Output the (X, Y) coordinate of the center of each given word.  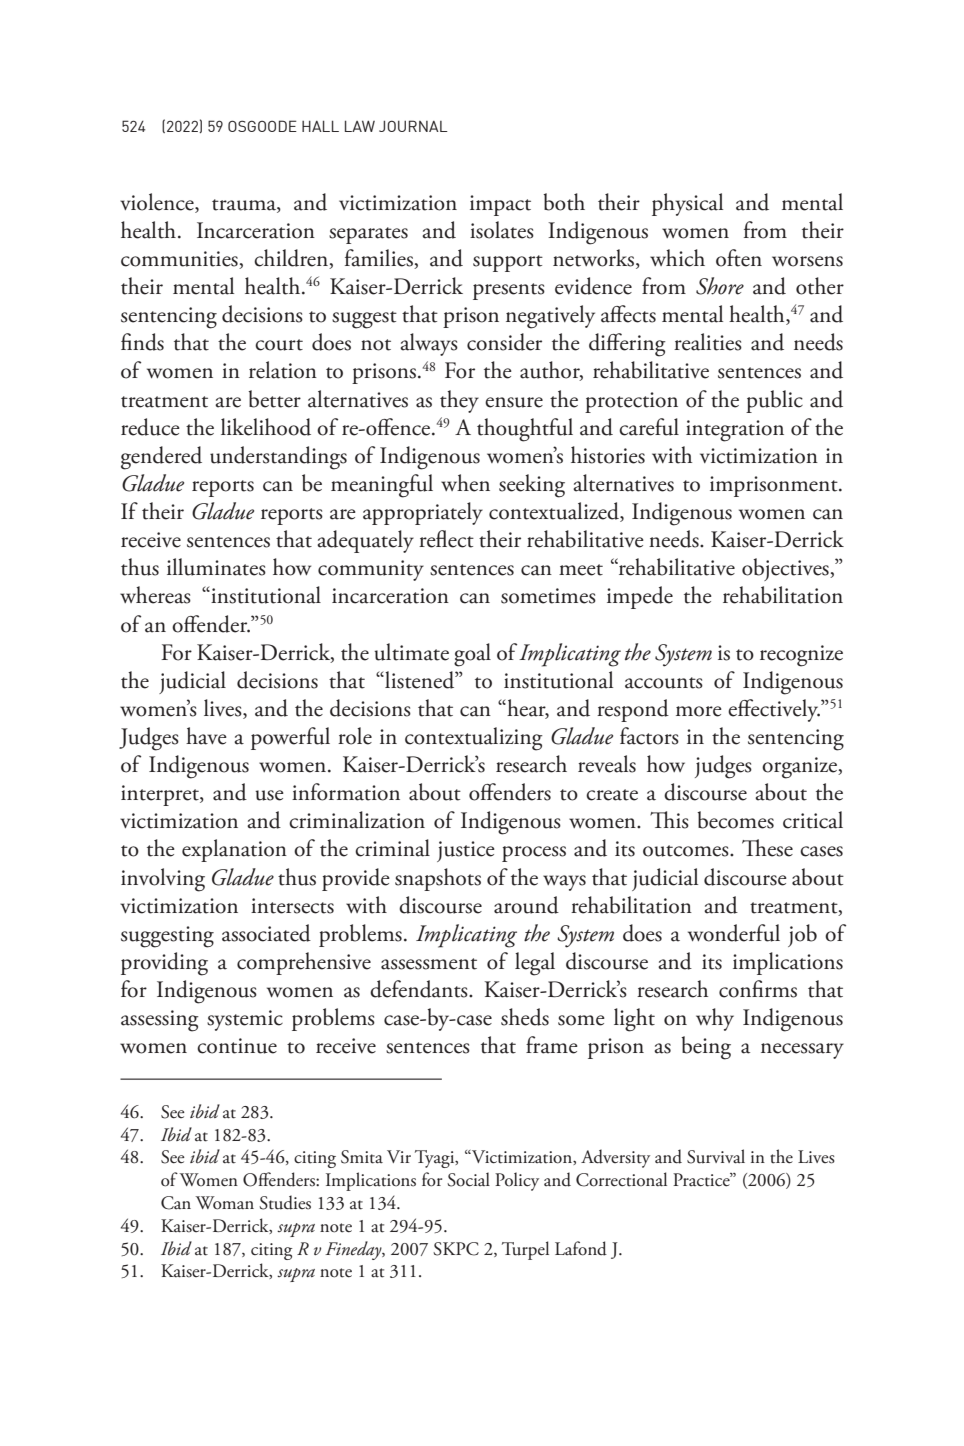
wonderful (734, 933)
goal (472, 655)
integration (735, 431)
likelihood (266, 427)
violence (158, 203)
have (206, 736)
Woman (224, 1203)
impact (500, 205)
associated (266, 933)
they (459, 401)
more (699, 711)
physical (687, 204)
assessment (429, 964)
